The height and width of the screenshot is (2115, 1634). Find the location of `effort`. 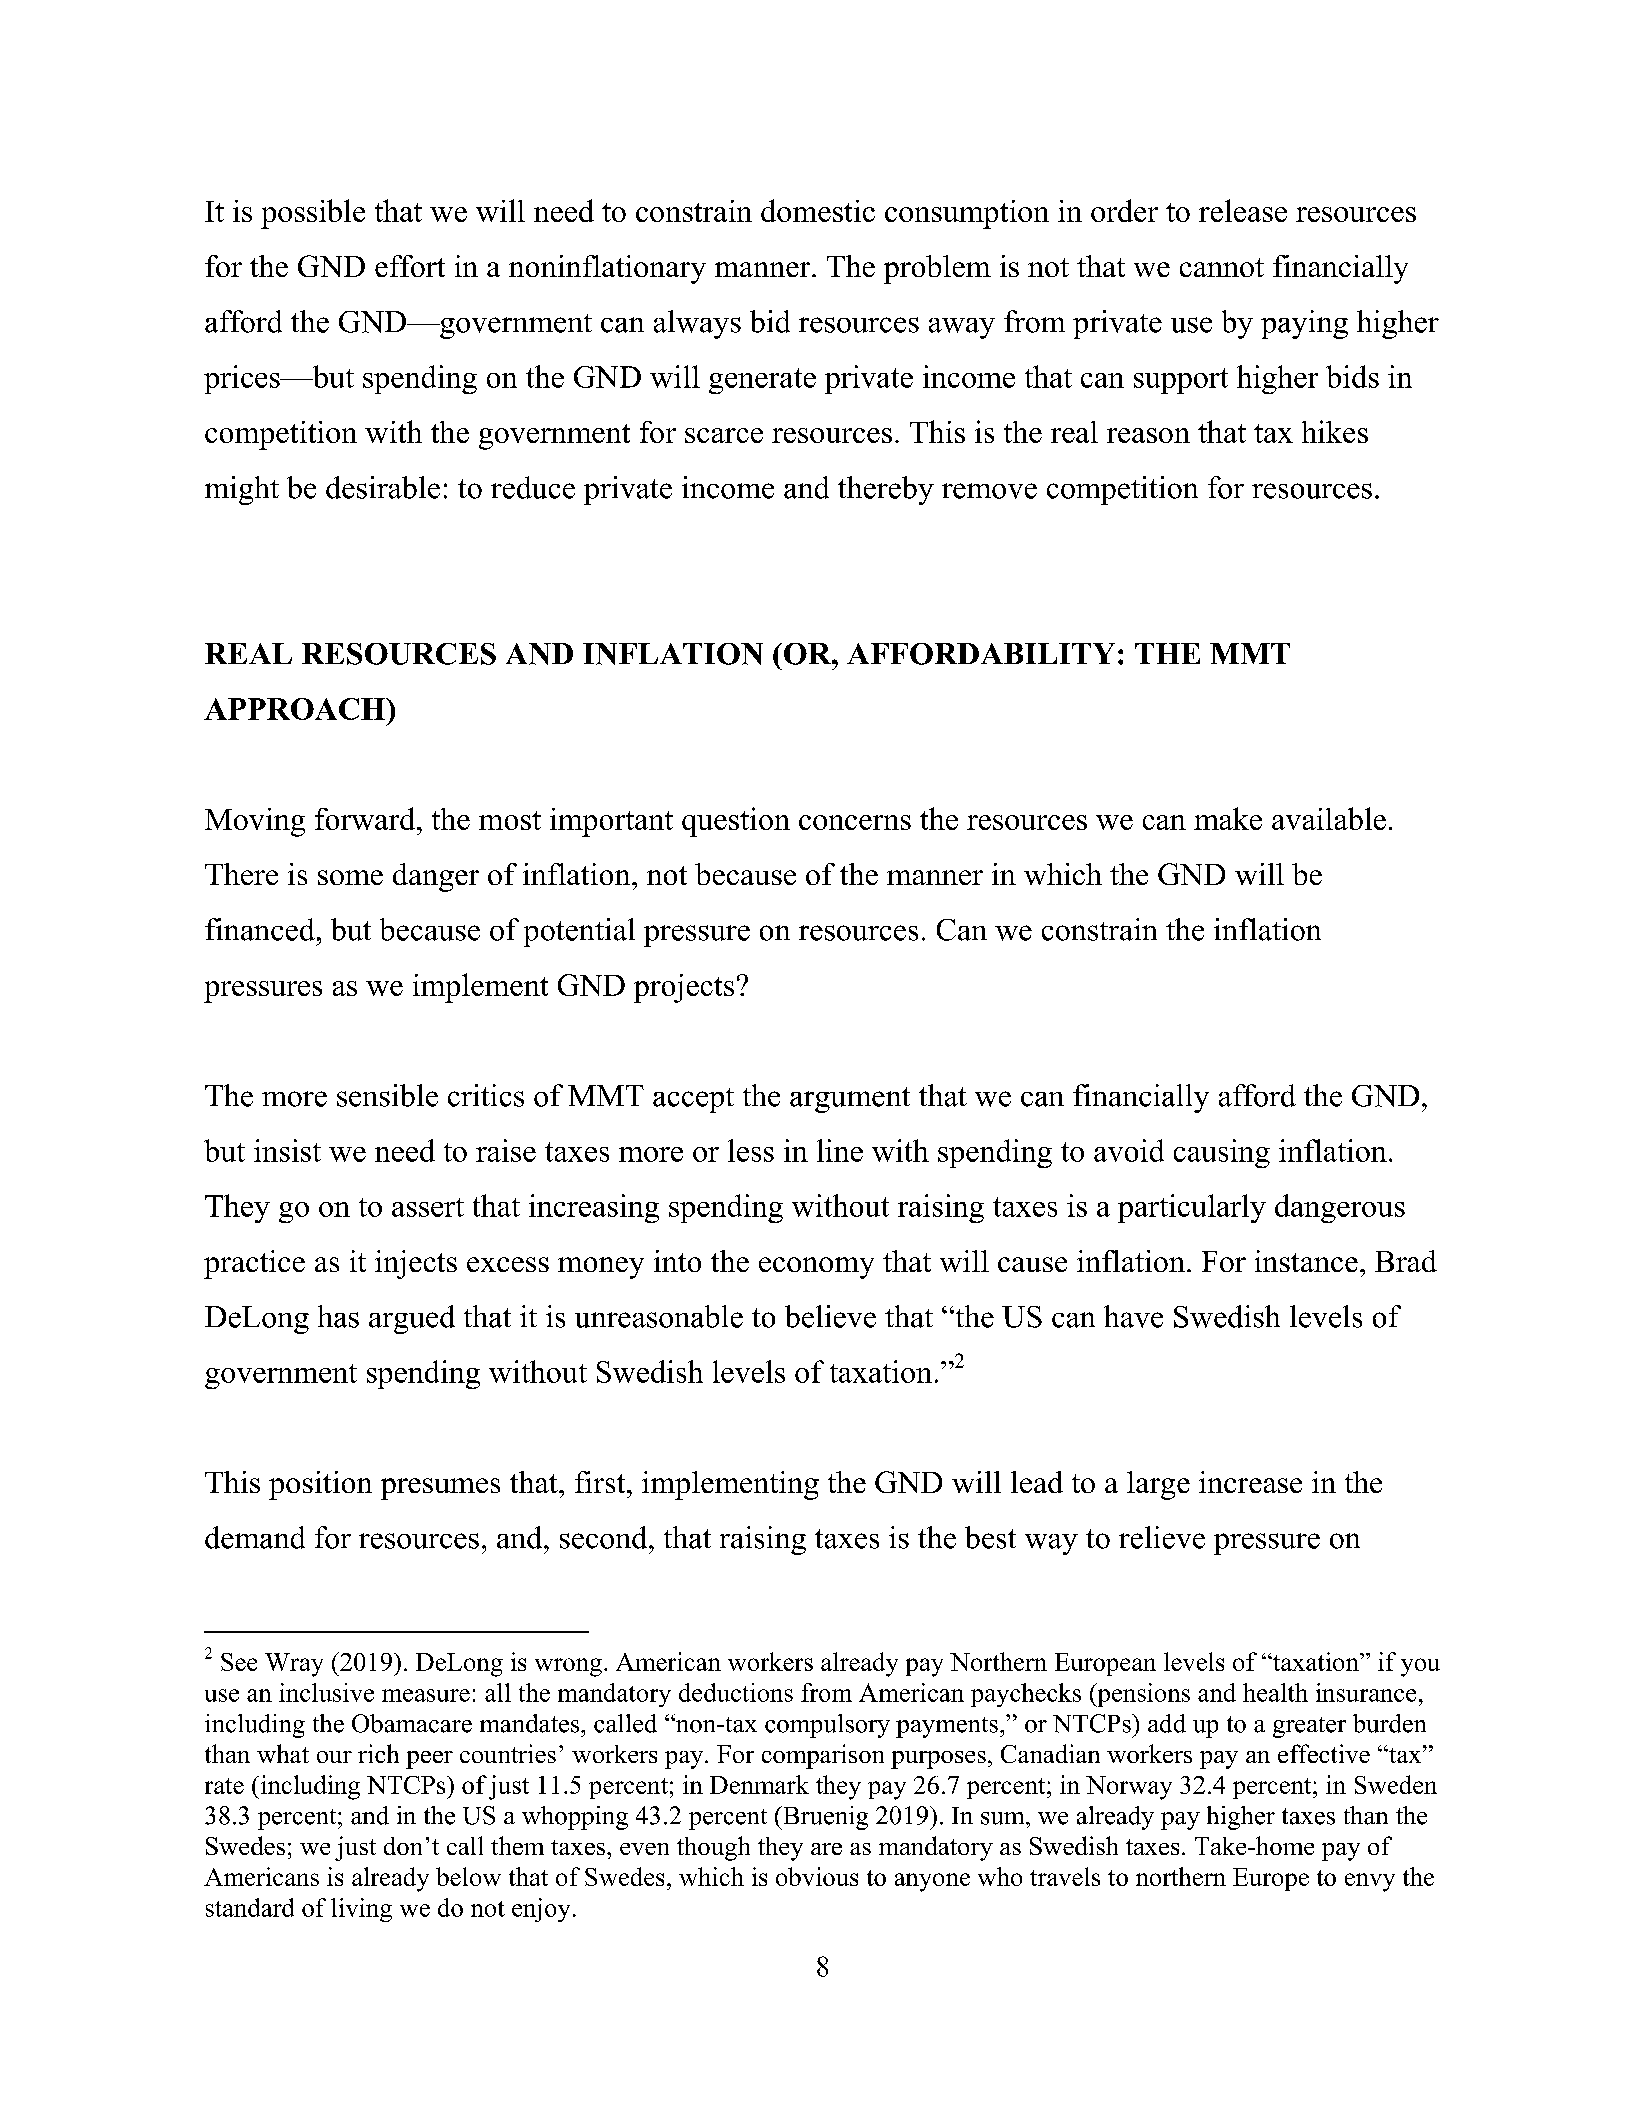

effort is located at coordinates (410, 266).
